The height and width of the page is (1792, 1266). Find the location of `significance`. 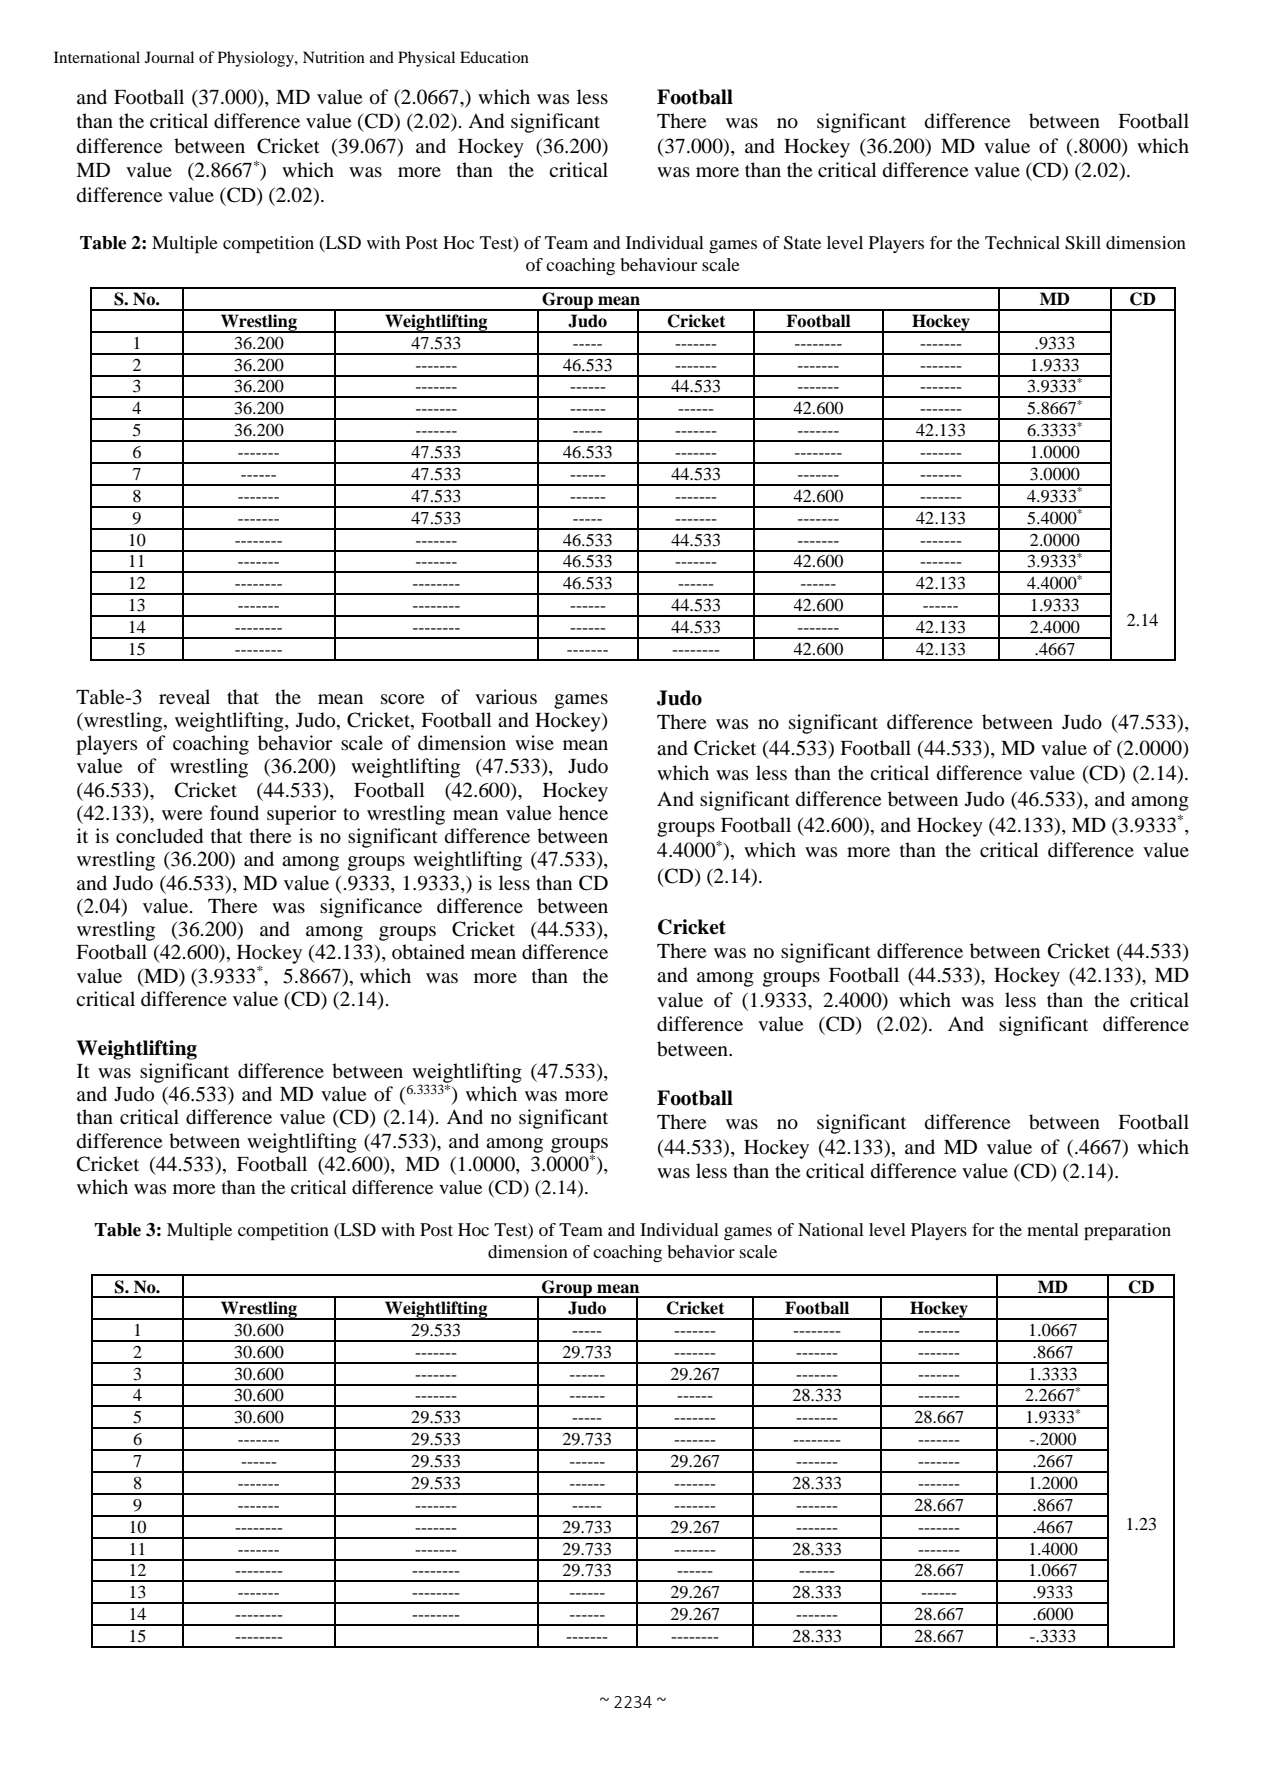

significance is located at coordinates (371, 908).
